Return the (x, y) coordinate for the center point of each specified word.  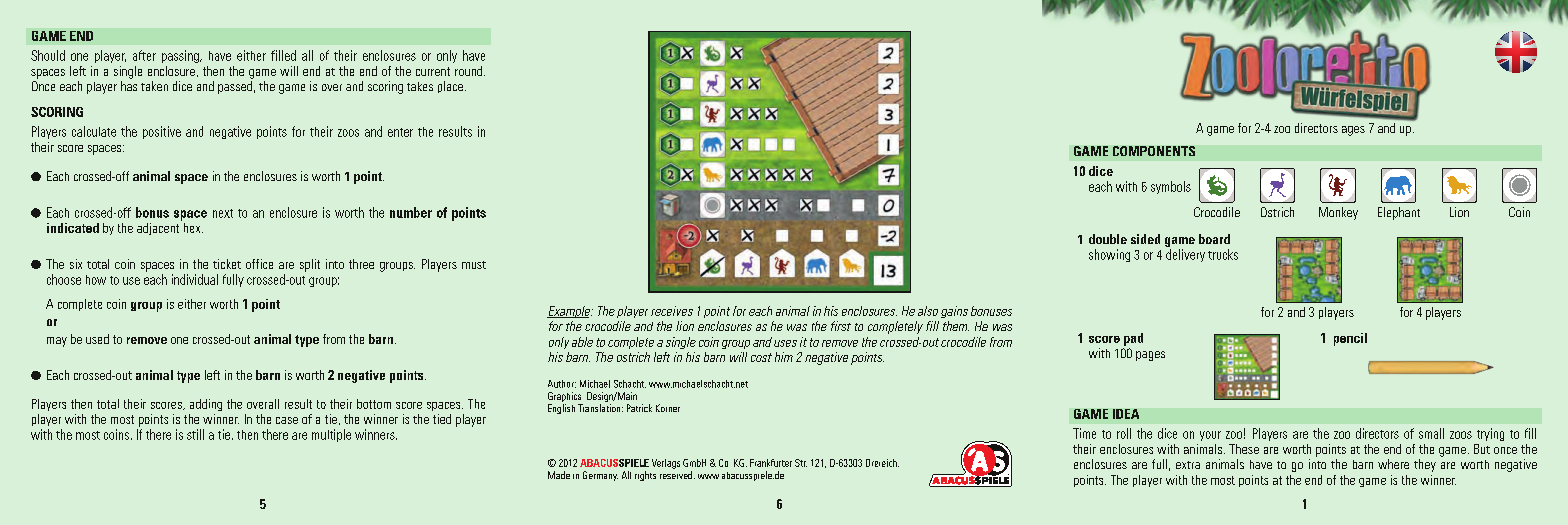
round (470, 71)
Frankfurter (771, 463)
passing (181, 56)
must (474, 265)
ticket (227, 264)
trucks (1223, 254)
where (1393, 464)
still (195, 434)
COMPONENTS (1154, 151)
